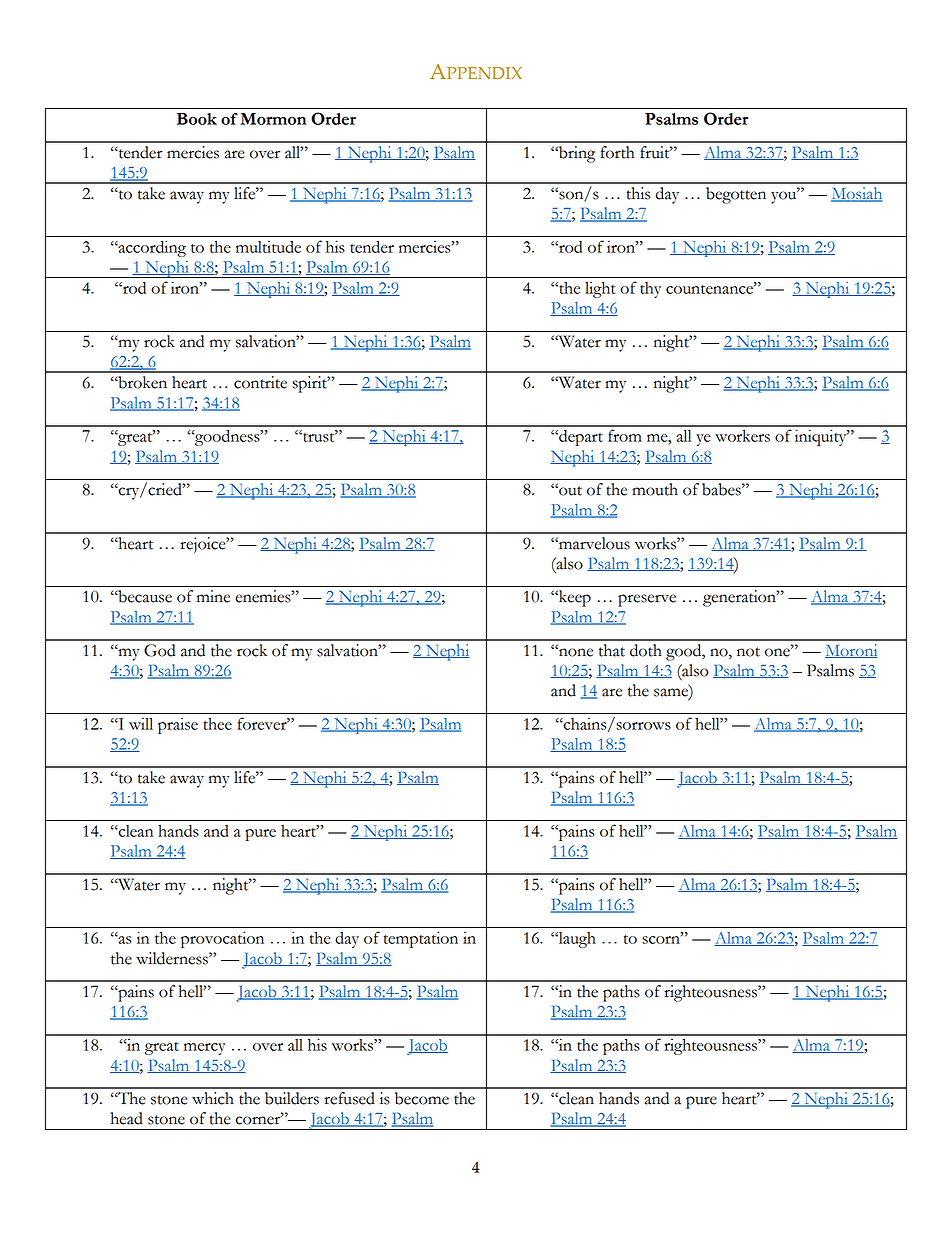 The height and width of the screenshot is (1233, 952). Describe the element at coordinates (213, 596) in the screenshot. I see `mine` at that location.
